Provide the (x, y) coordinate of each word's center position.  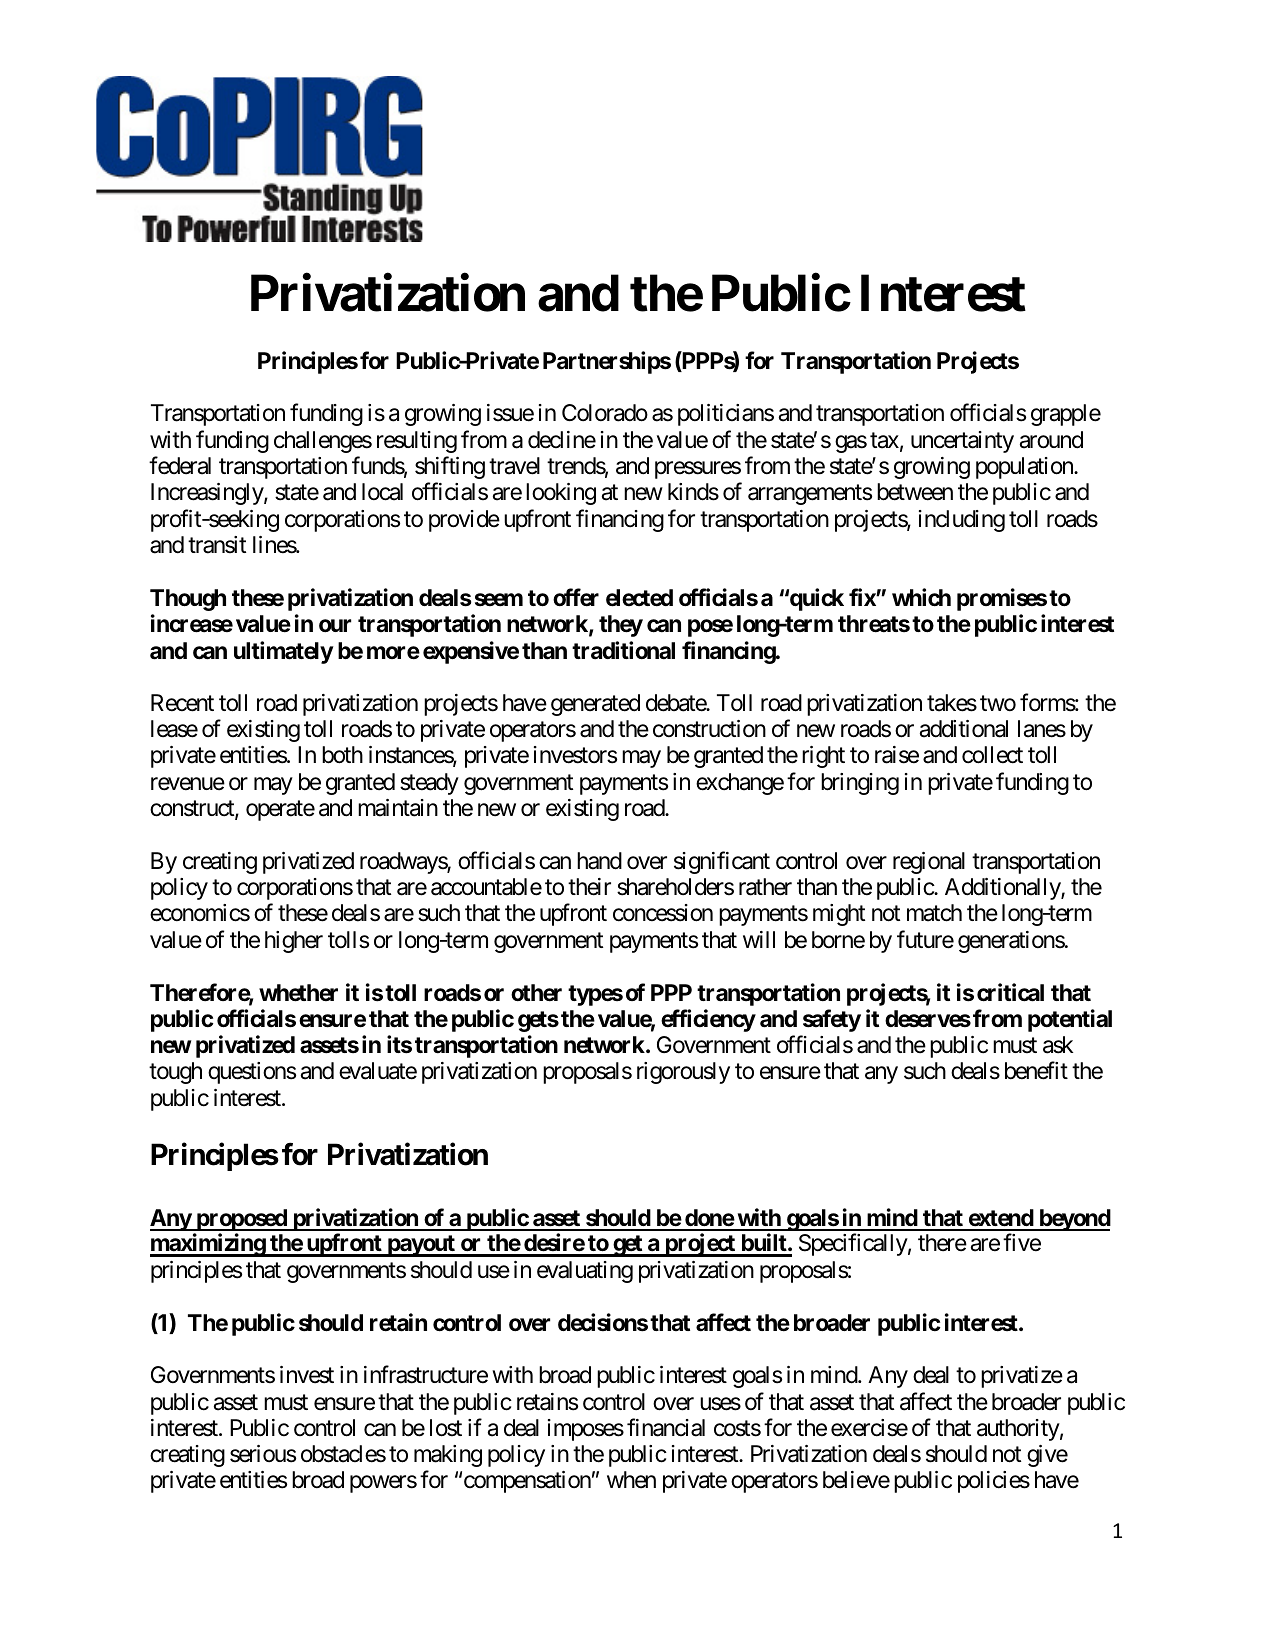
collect (992, 755)
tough (175, 1073)
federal (180, 465)
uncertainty (962, 442)
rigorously (683, 1073)
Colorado (605, 413)
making (448, 1456)
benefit (1036, 1070)
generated (595, 705)
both (342, 755)
